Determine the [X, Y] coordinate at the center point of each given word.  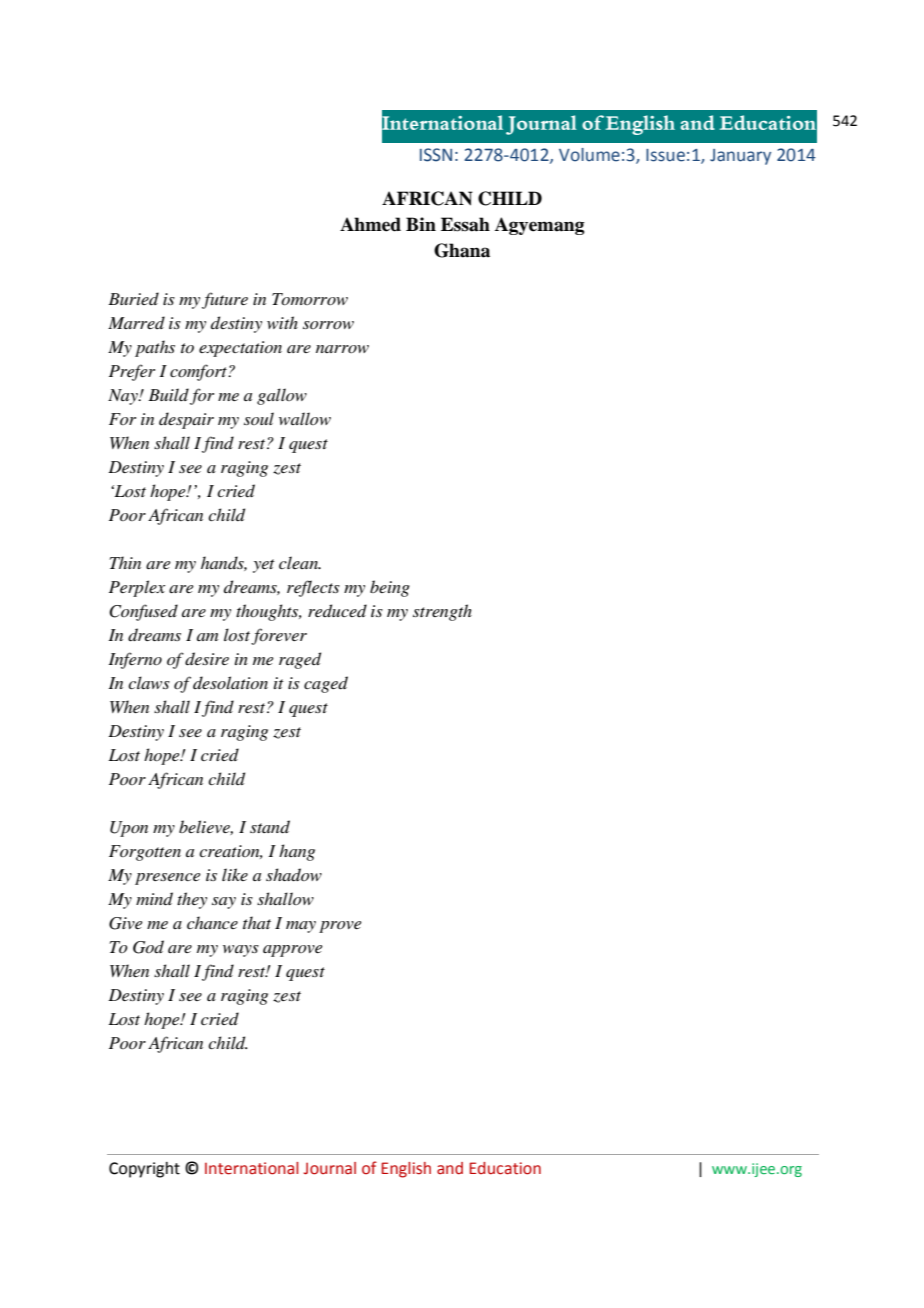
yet [264, 566]
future [225, 300]
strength [442, 612]
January [740, 157]
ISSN [436, 155]
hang [297, 852]
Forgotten [145, 853]
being [390, 588]
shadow [294, 875]
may [301, 927]
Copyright [144, 1170]
